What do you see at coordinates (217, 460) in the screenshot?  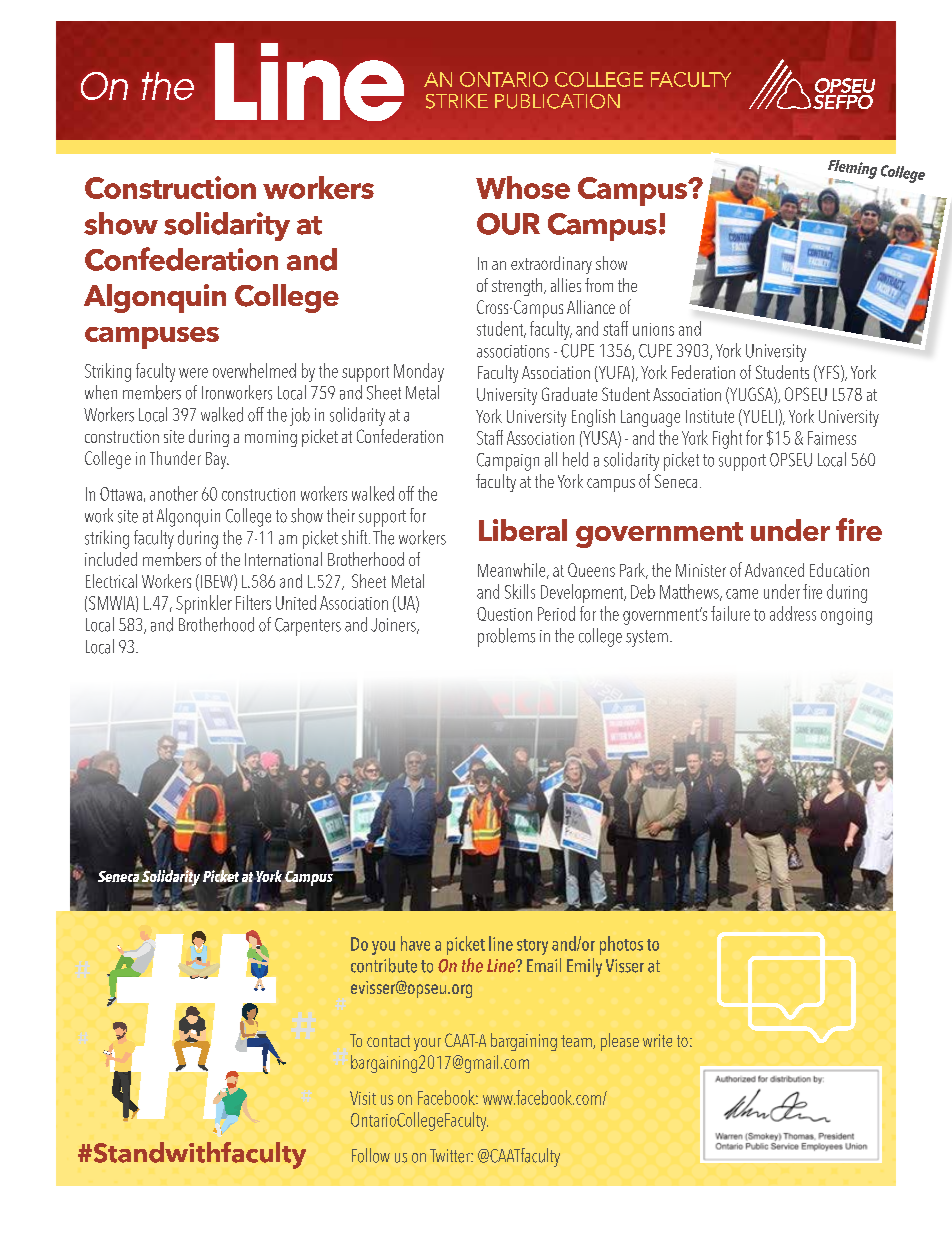 I see `Bay` at bounding box center [217, 460].
